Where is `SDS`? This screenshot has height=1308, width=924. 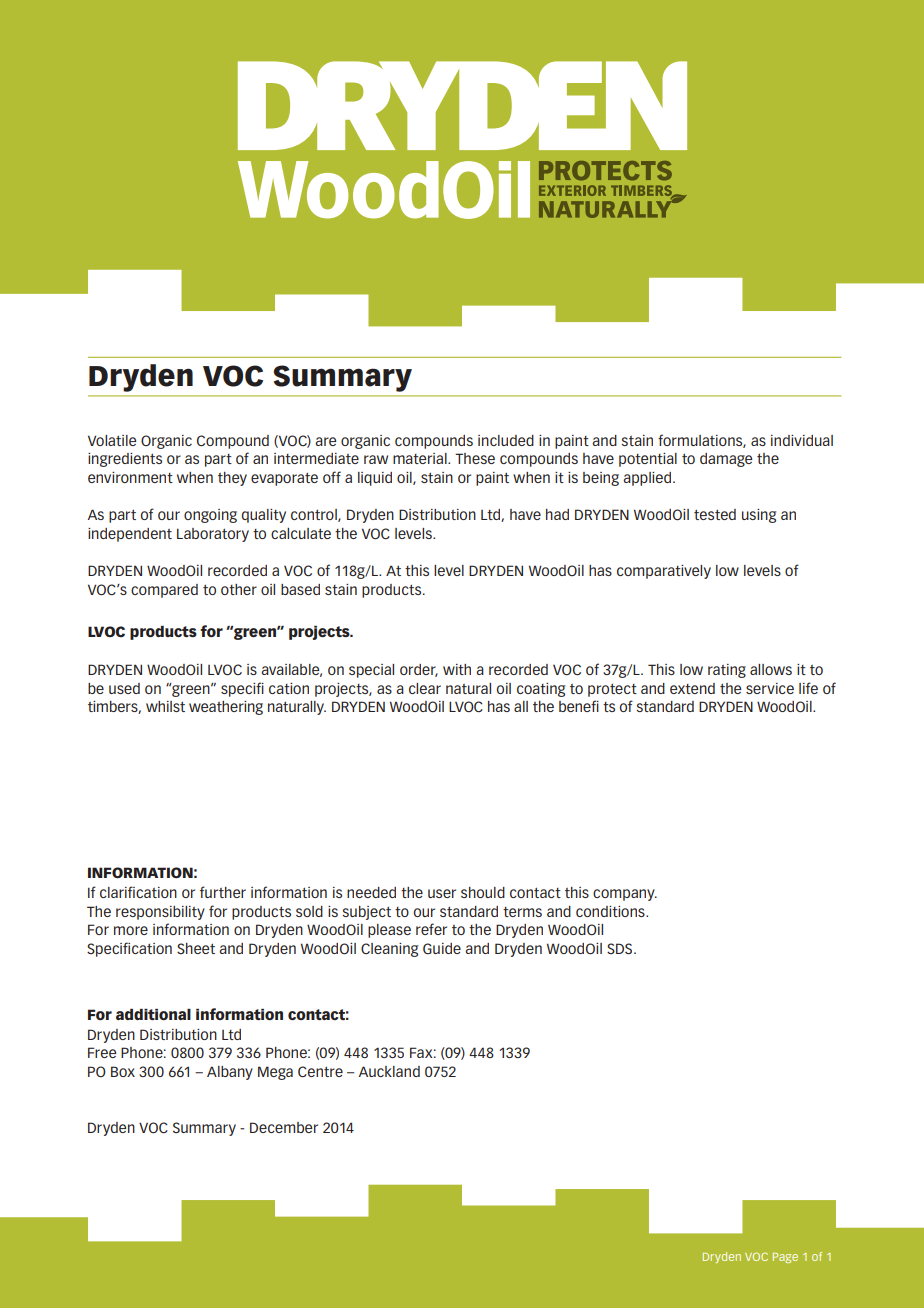 SDS is located at coordinates (621, 949).
